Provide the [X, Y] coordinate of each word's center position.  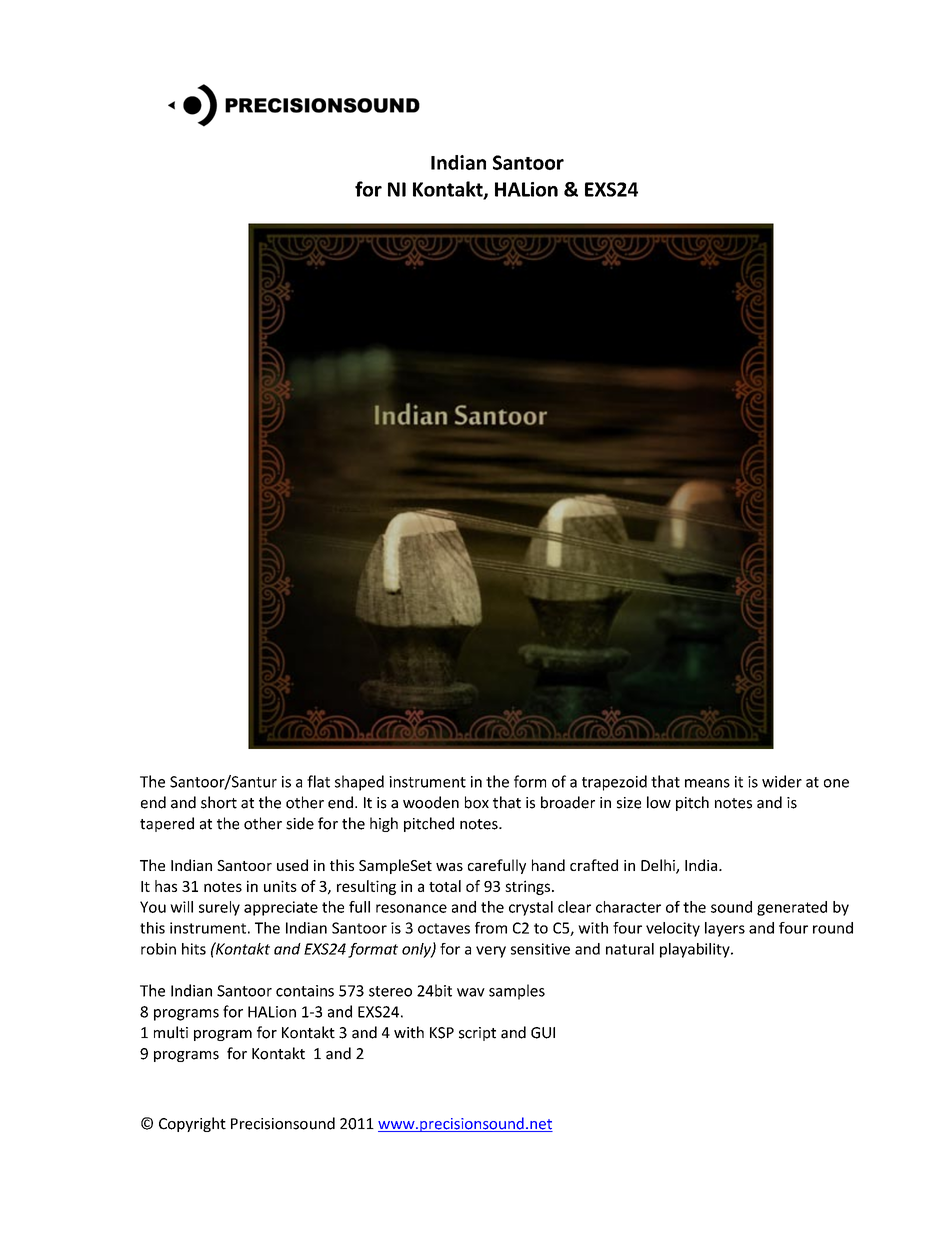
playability [696, 950]
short [219, 802]
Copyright [192, 1124]
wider [782, 781]
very [491, 952]
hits [194, 949]
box [477, 802]
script [477, 1034]
